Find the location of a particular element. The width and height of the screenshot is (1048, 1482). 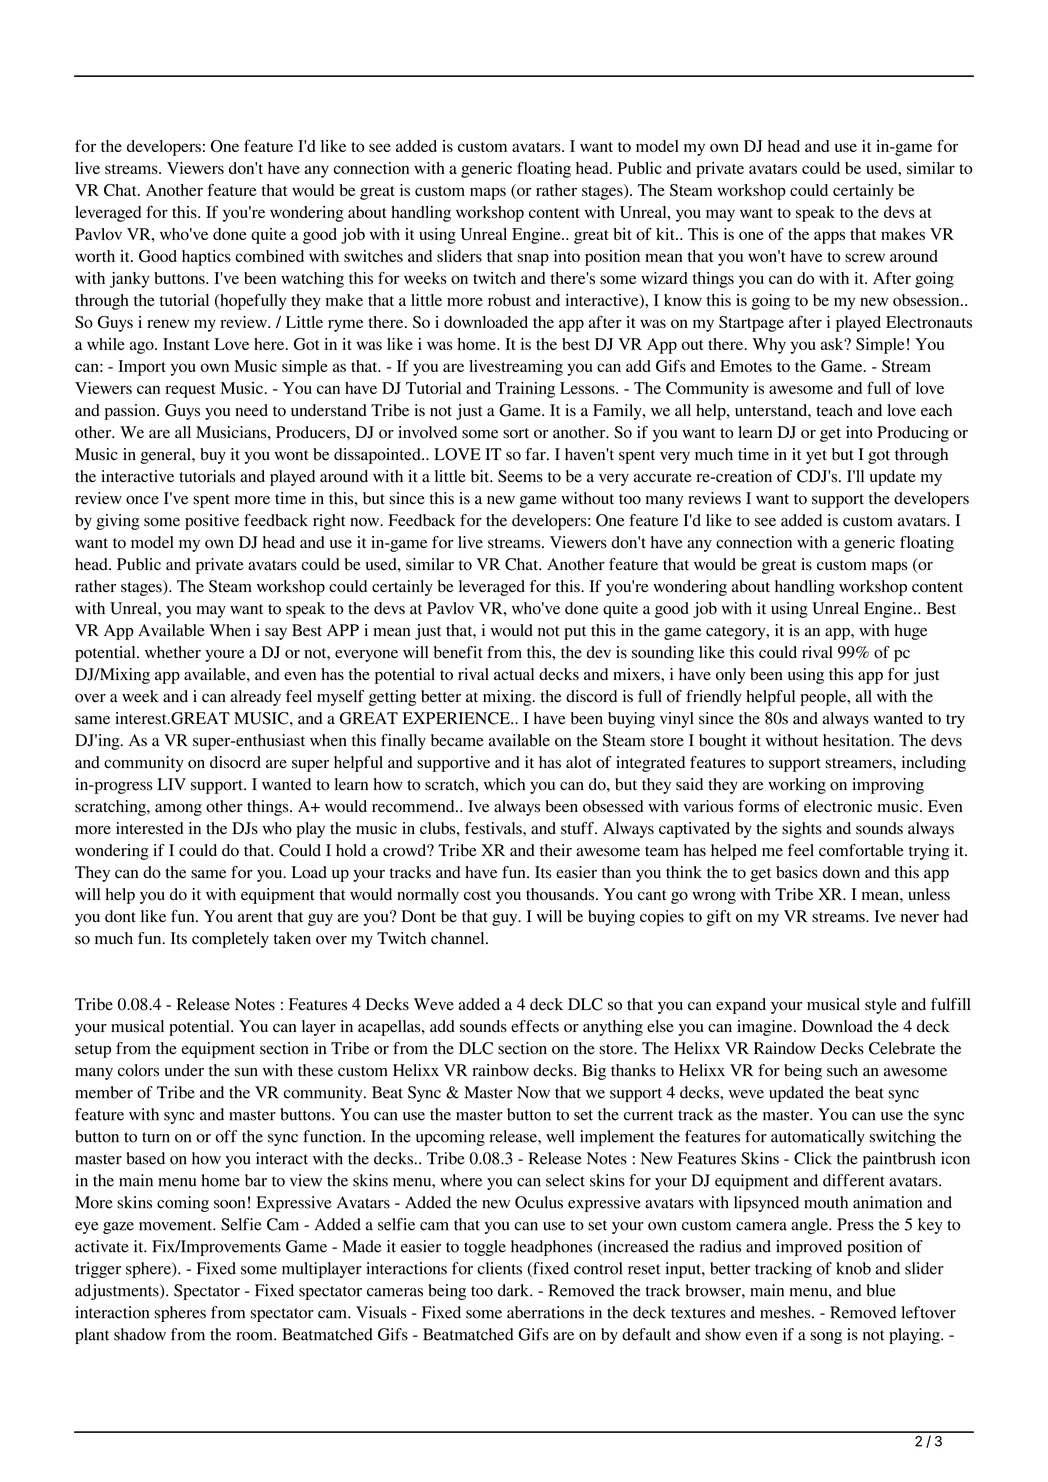

which is located at coordinates (504, 784).
